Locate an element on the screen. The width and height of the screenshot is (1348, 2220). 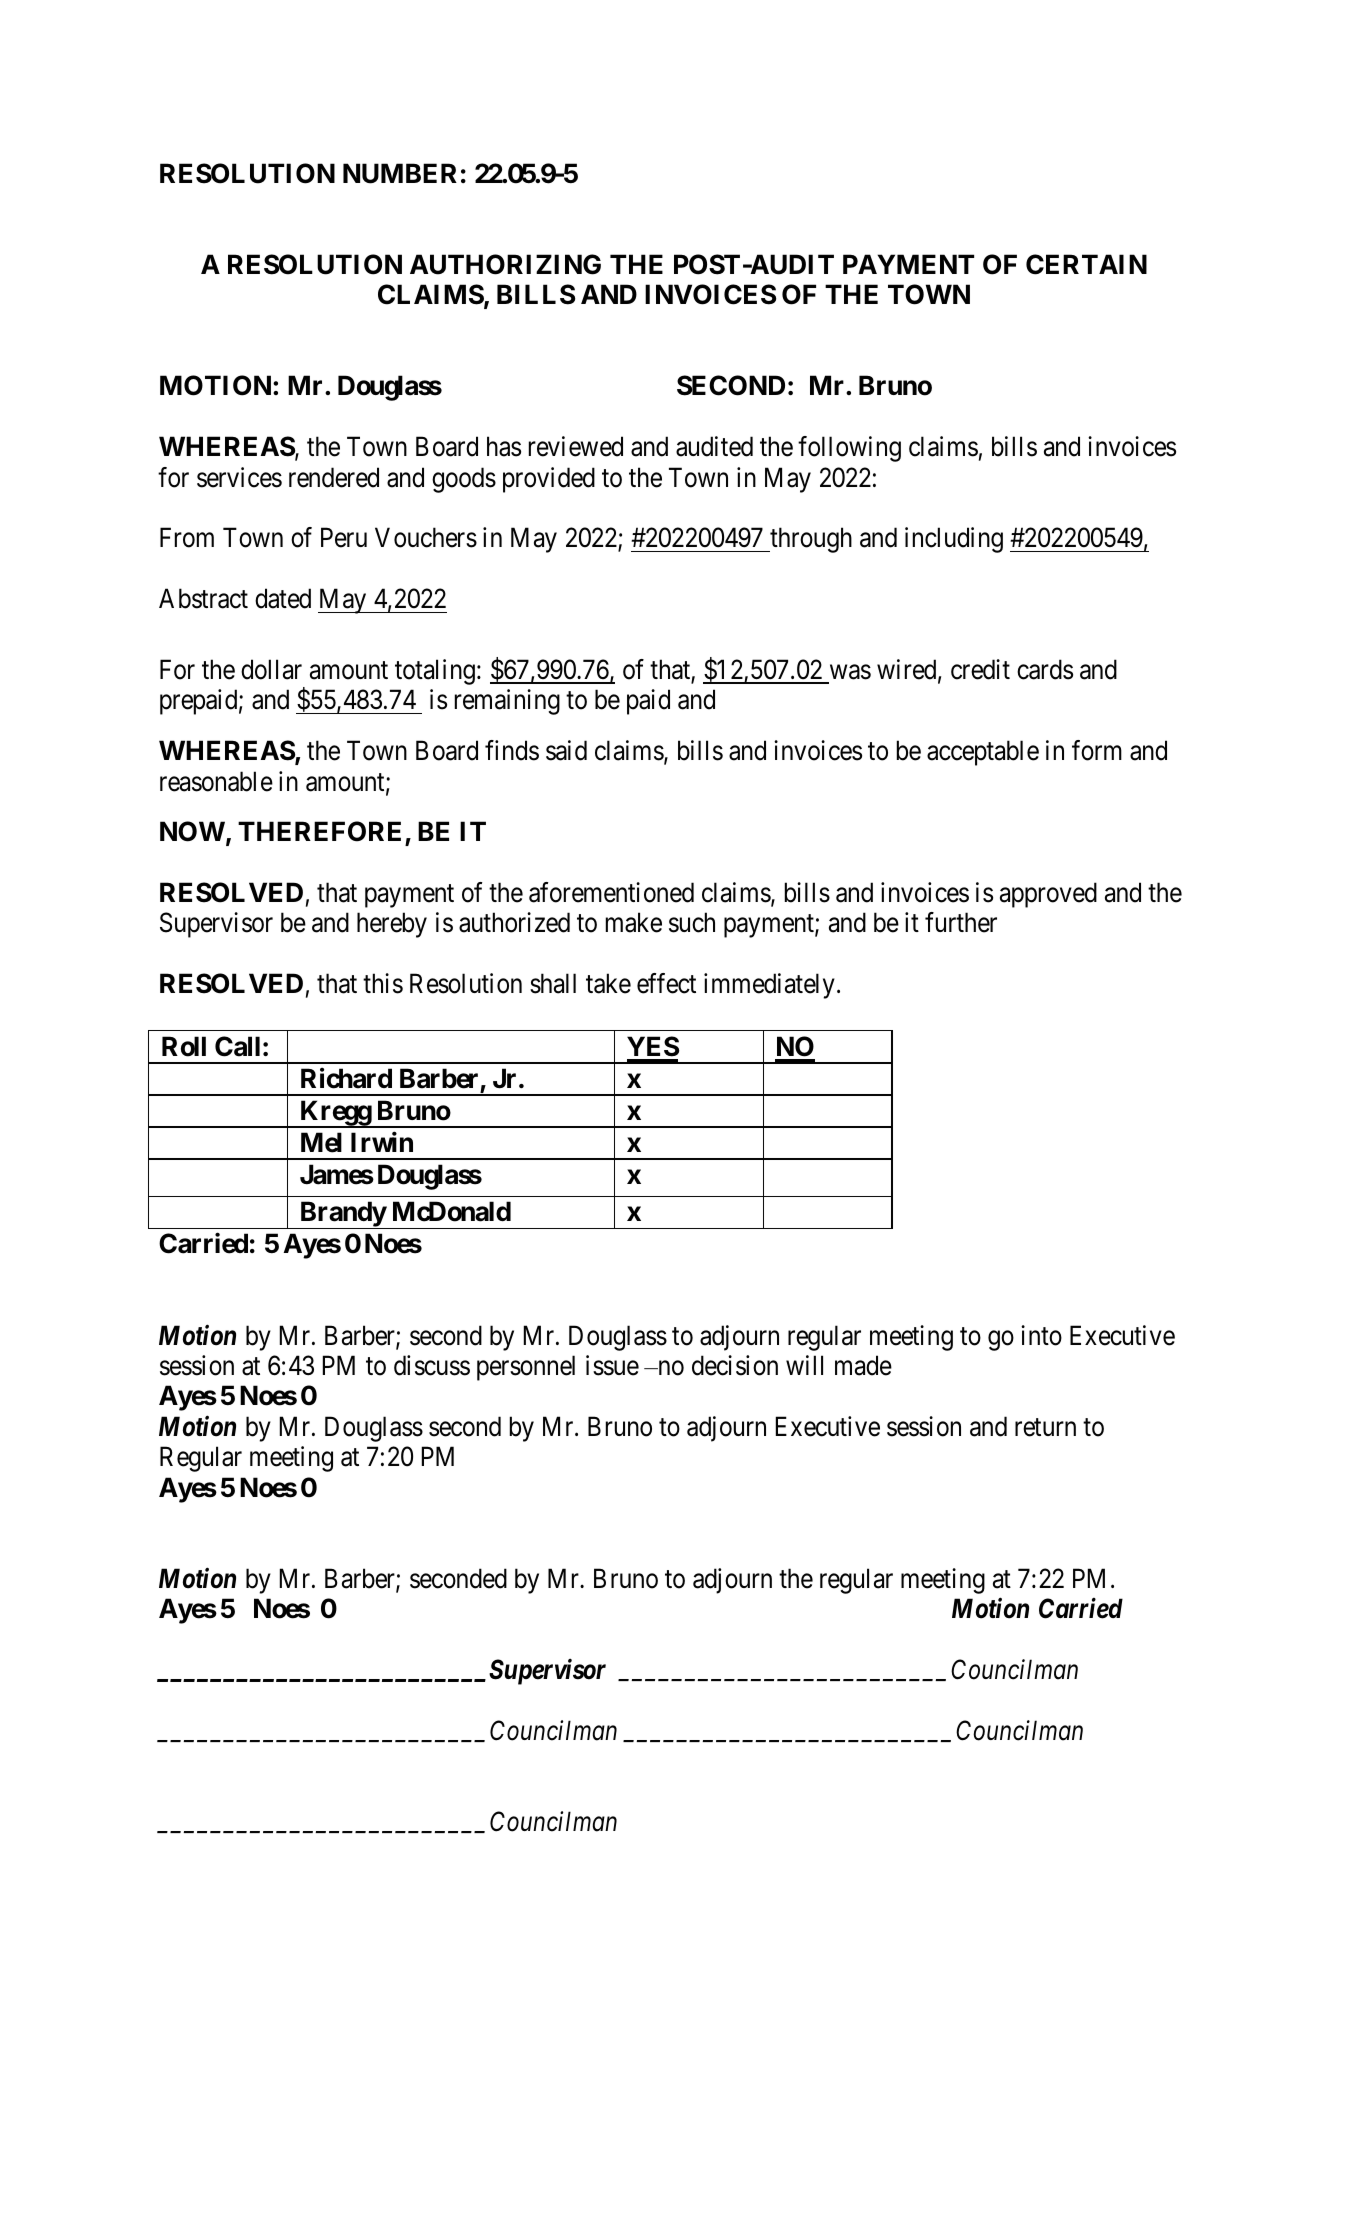
NUMBER is located at coordinates (400, 173).
